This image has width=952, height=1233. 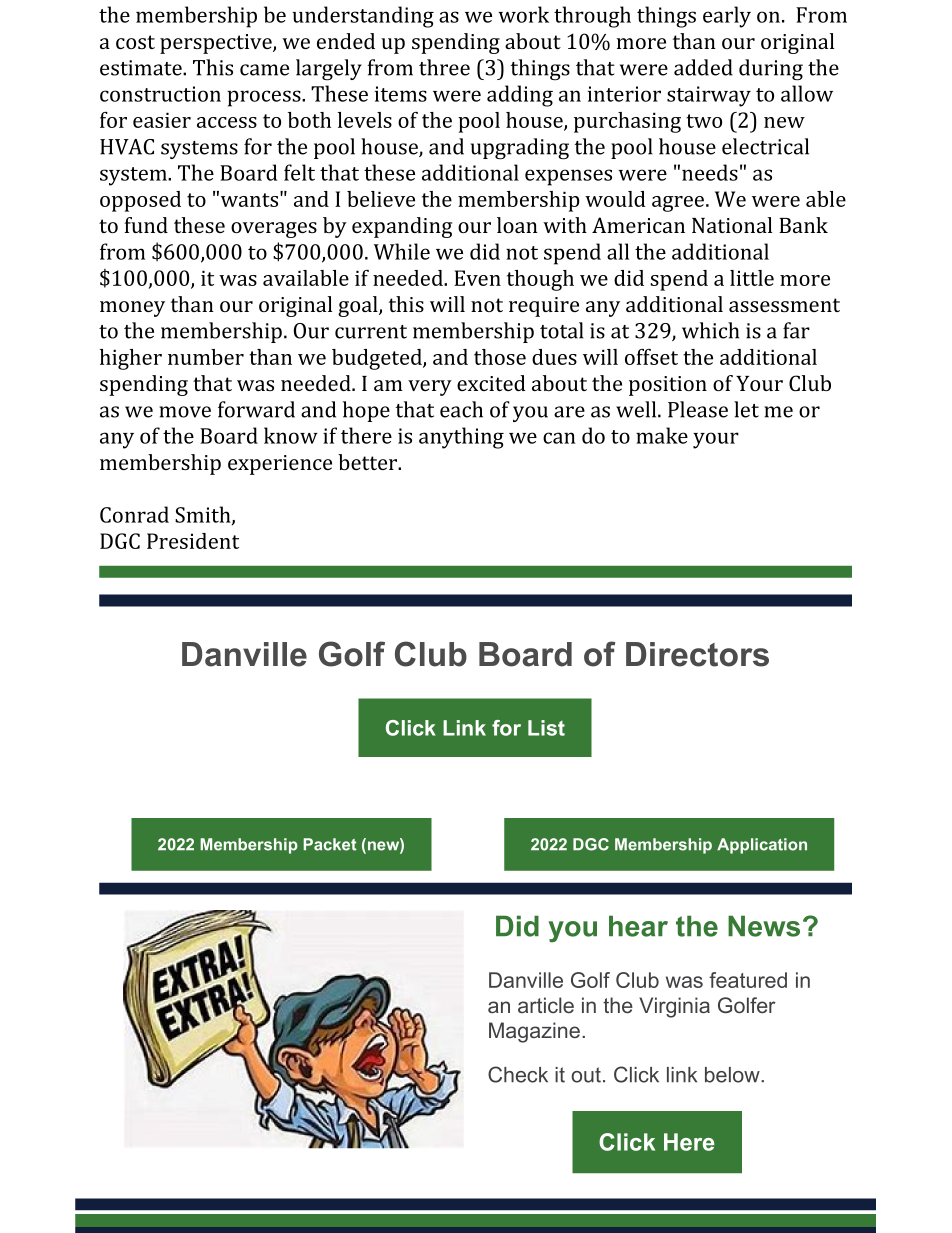 What do you see at coordinates (518, 1074) in the image?
I see `Check` at bounding box center [518, 1074].
